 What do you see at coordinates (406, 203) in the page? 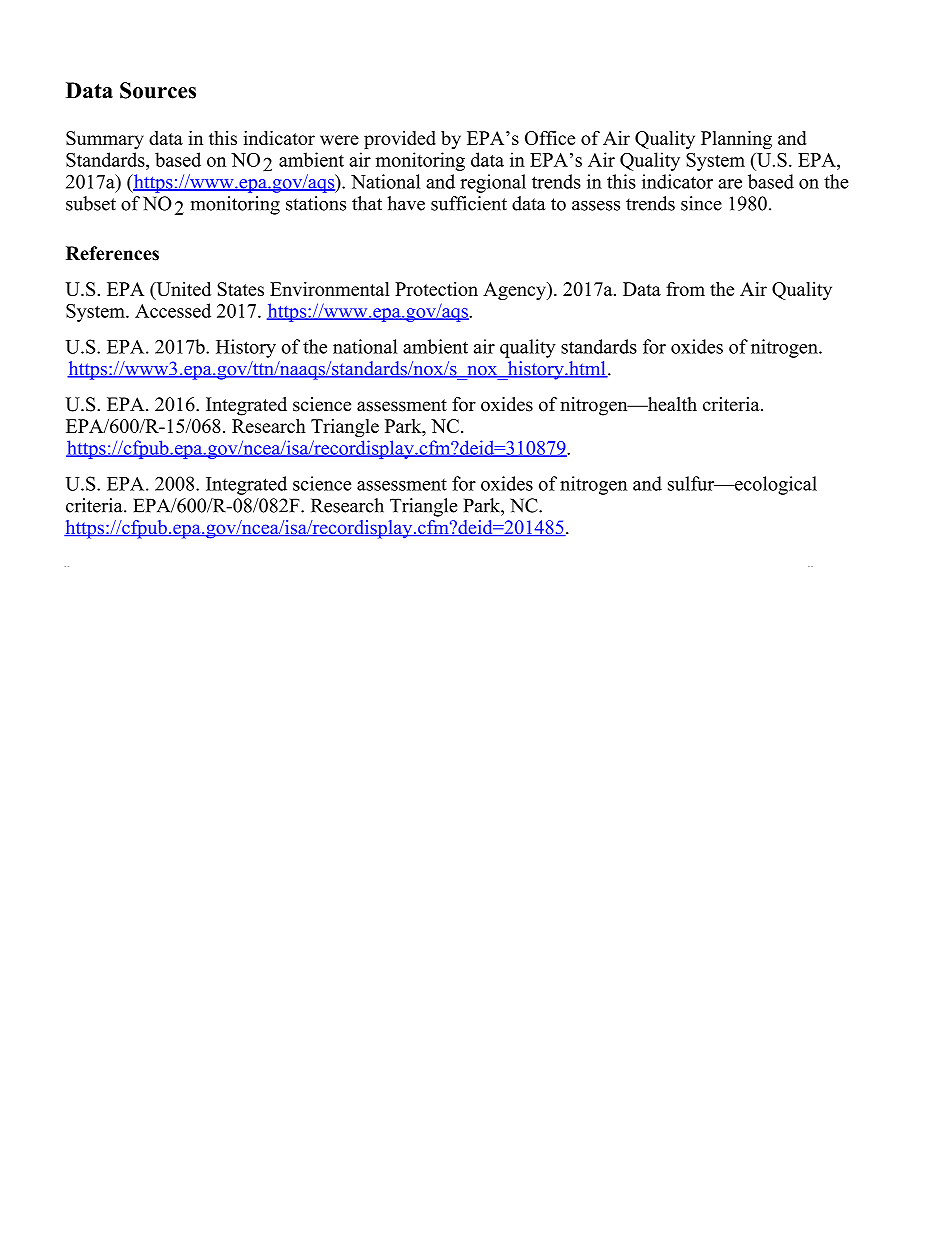
I see `have` at bounding box center [406, 203].
